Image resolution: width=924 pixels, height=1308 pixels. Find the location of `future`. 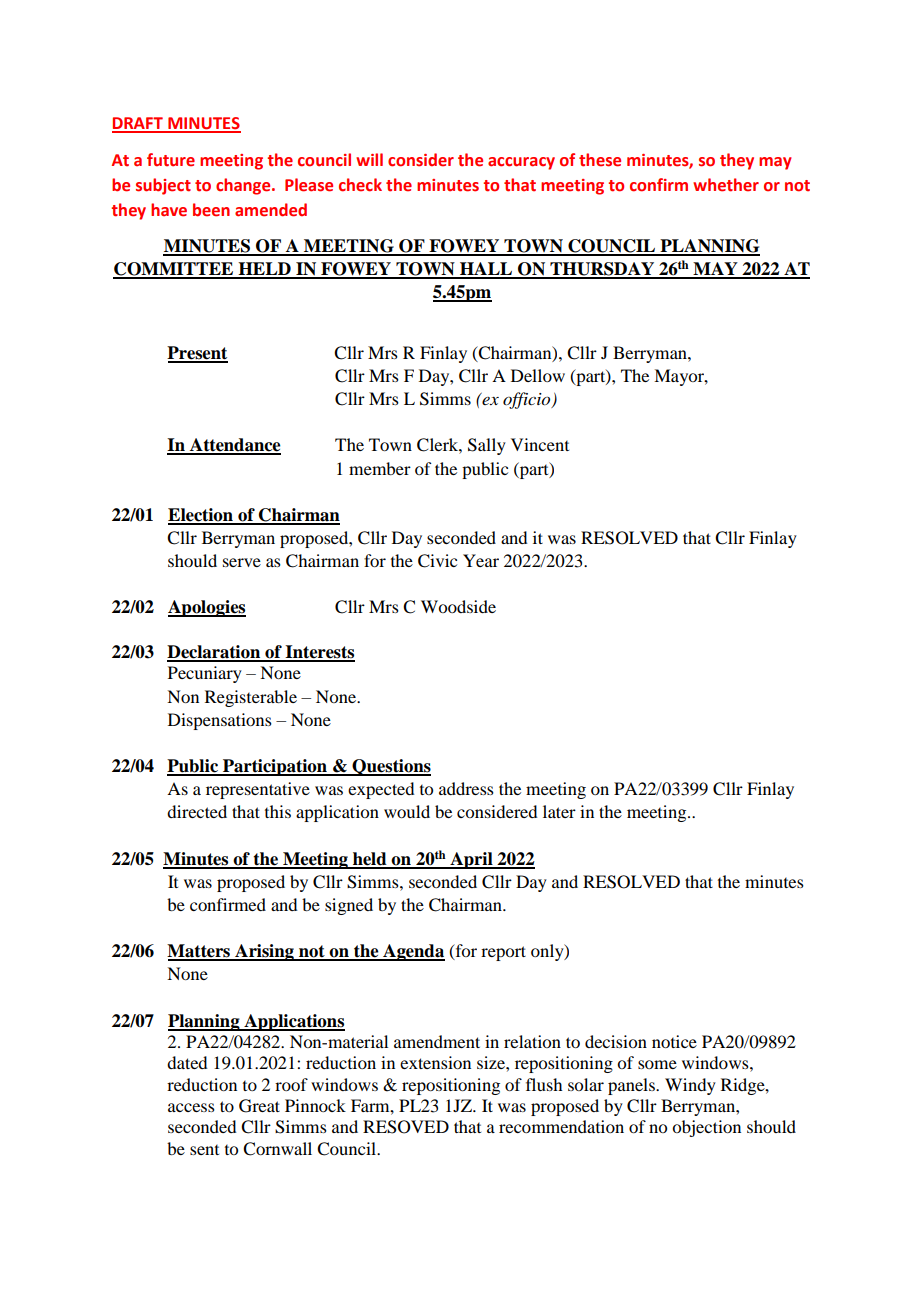

future is located at coordinates (171, 160).
